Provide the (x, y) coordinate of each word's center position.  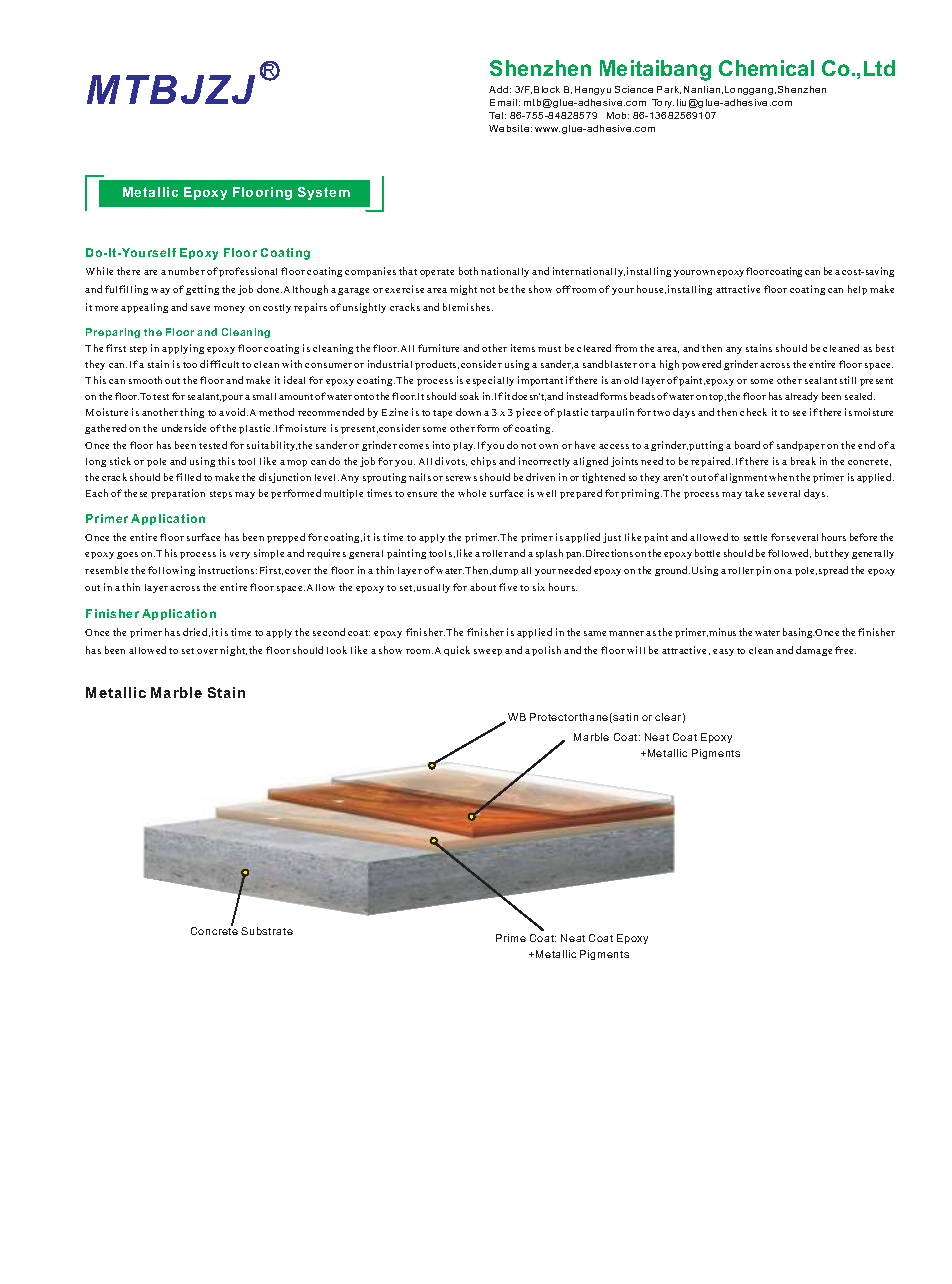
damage (814, 651)
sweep (488, 652)
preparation (178, 494)
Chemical (766, 68)
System (324, 193)
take (754, 493)
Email (503, 102)
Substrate (267, 931)
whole (472, 493)
